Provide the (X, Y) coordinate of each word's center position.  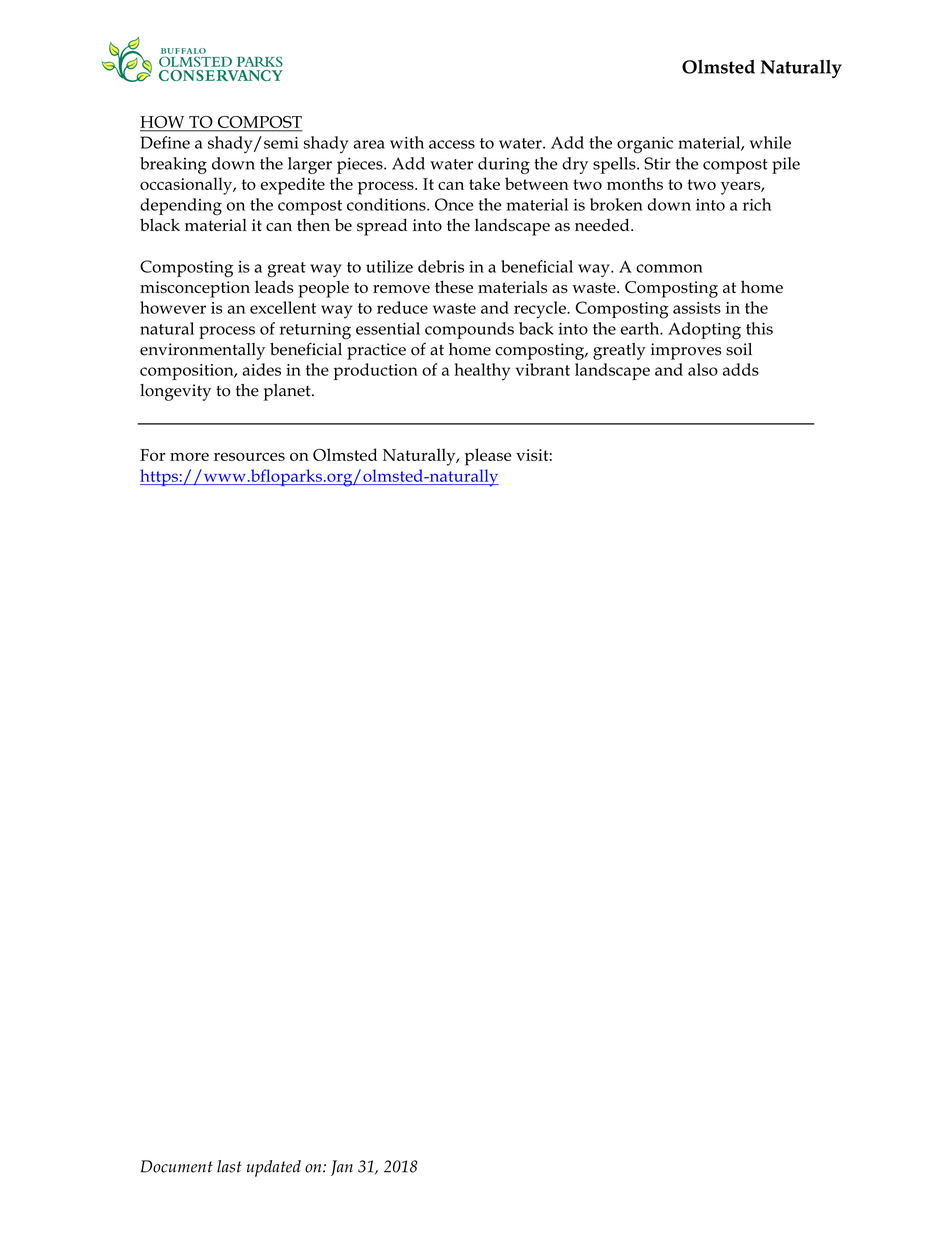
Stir (657, 163)
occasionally (187, 186)
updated (273, 1168)
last (229, 1166)
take (484, 183)
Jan (342, 1168)
